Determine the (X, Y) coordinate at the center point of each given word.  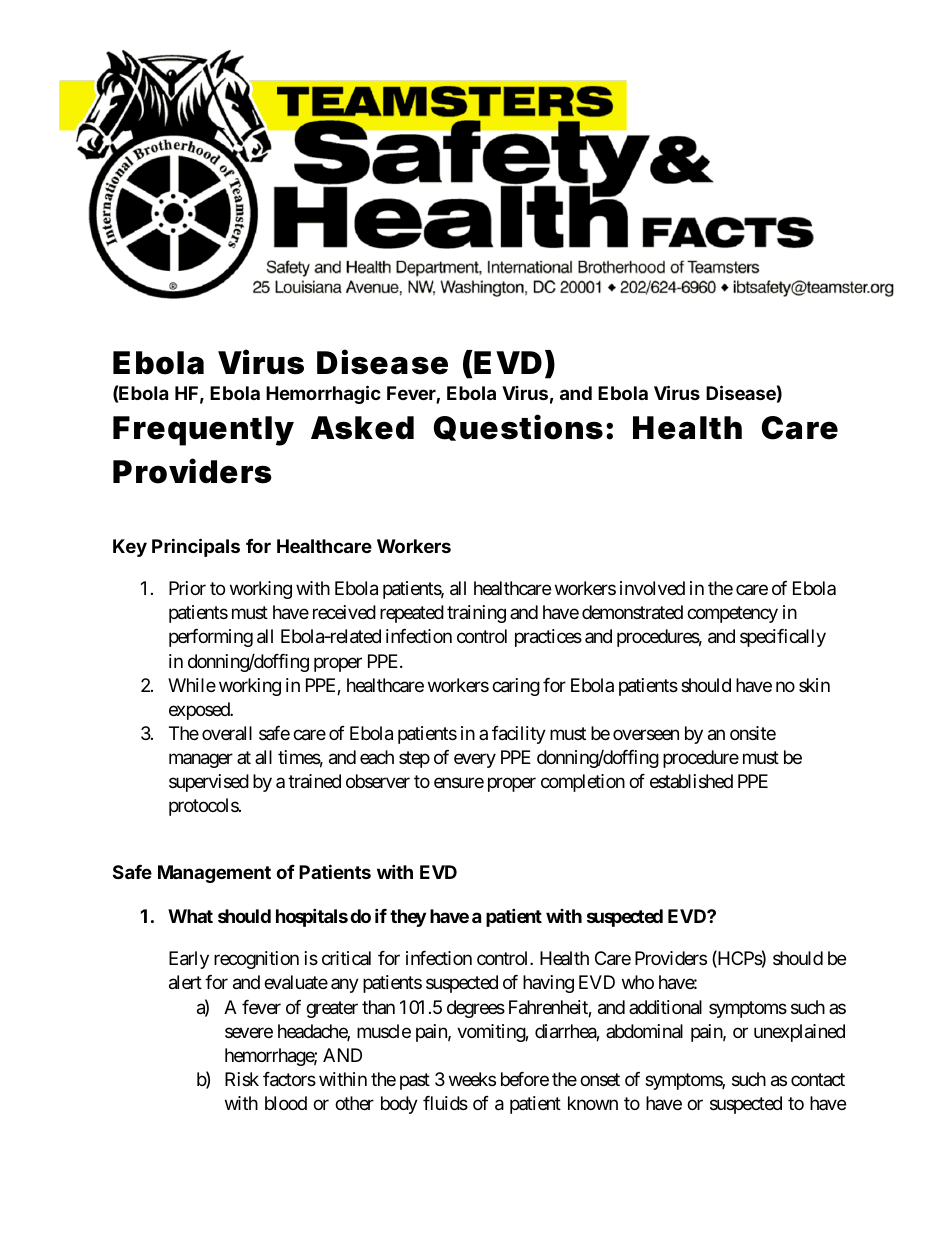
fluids (445, 1103)
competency (732, 615)
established (691, 781)
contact (818, 1079)
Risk (242, 1079)
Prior (187, 588)
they (408, 918)
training (476, 614)
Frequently (203, 431)
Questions (518, 427)
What (190, 916)
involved (652, 588)
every (475, 760)
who (638, 982)
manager (201, 760)
